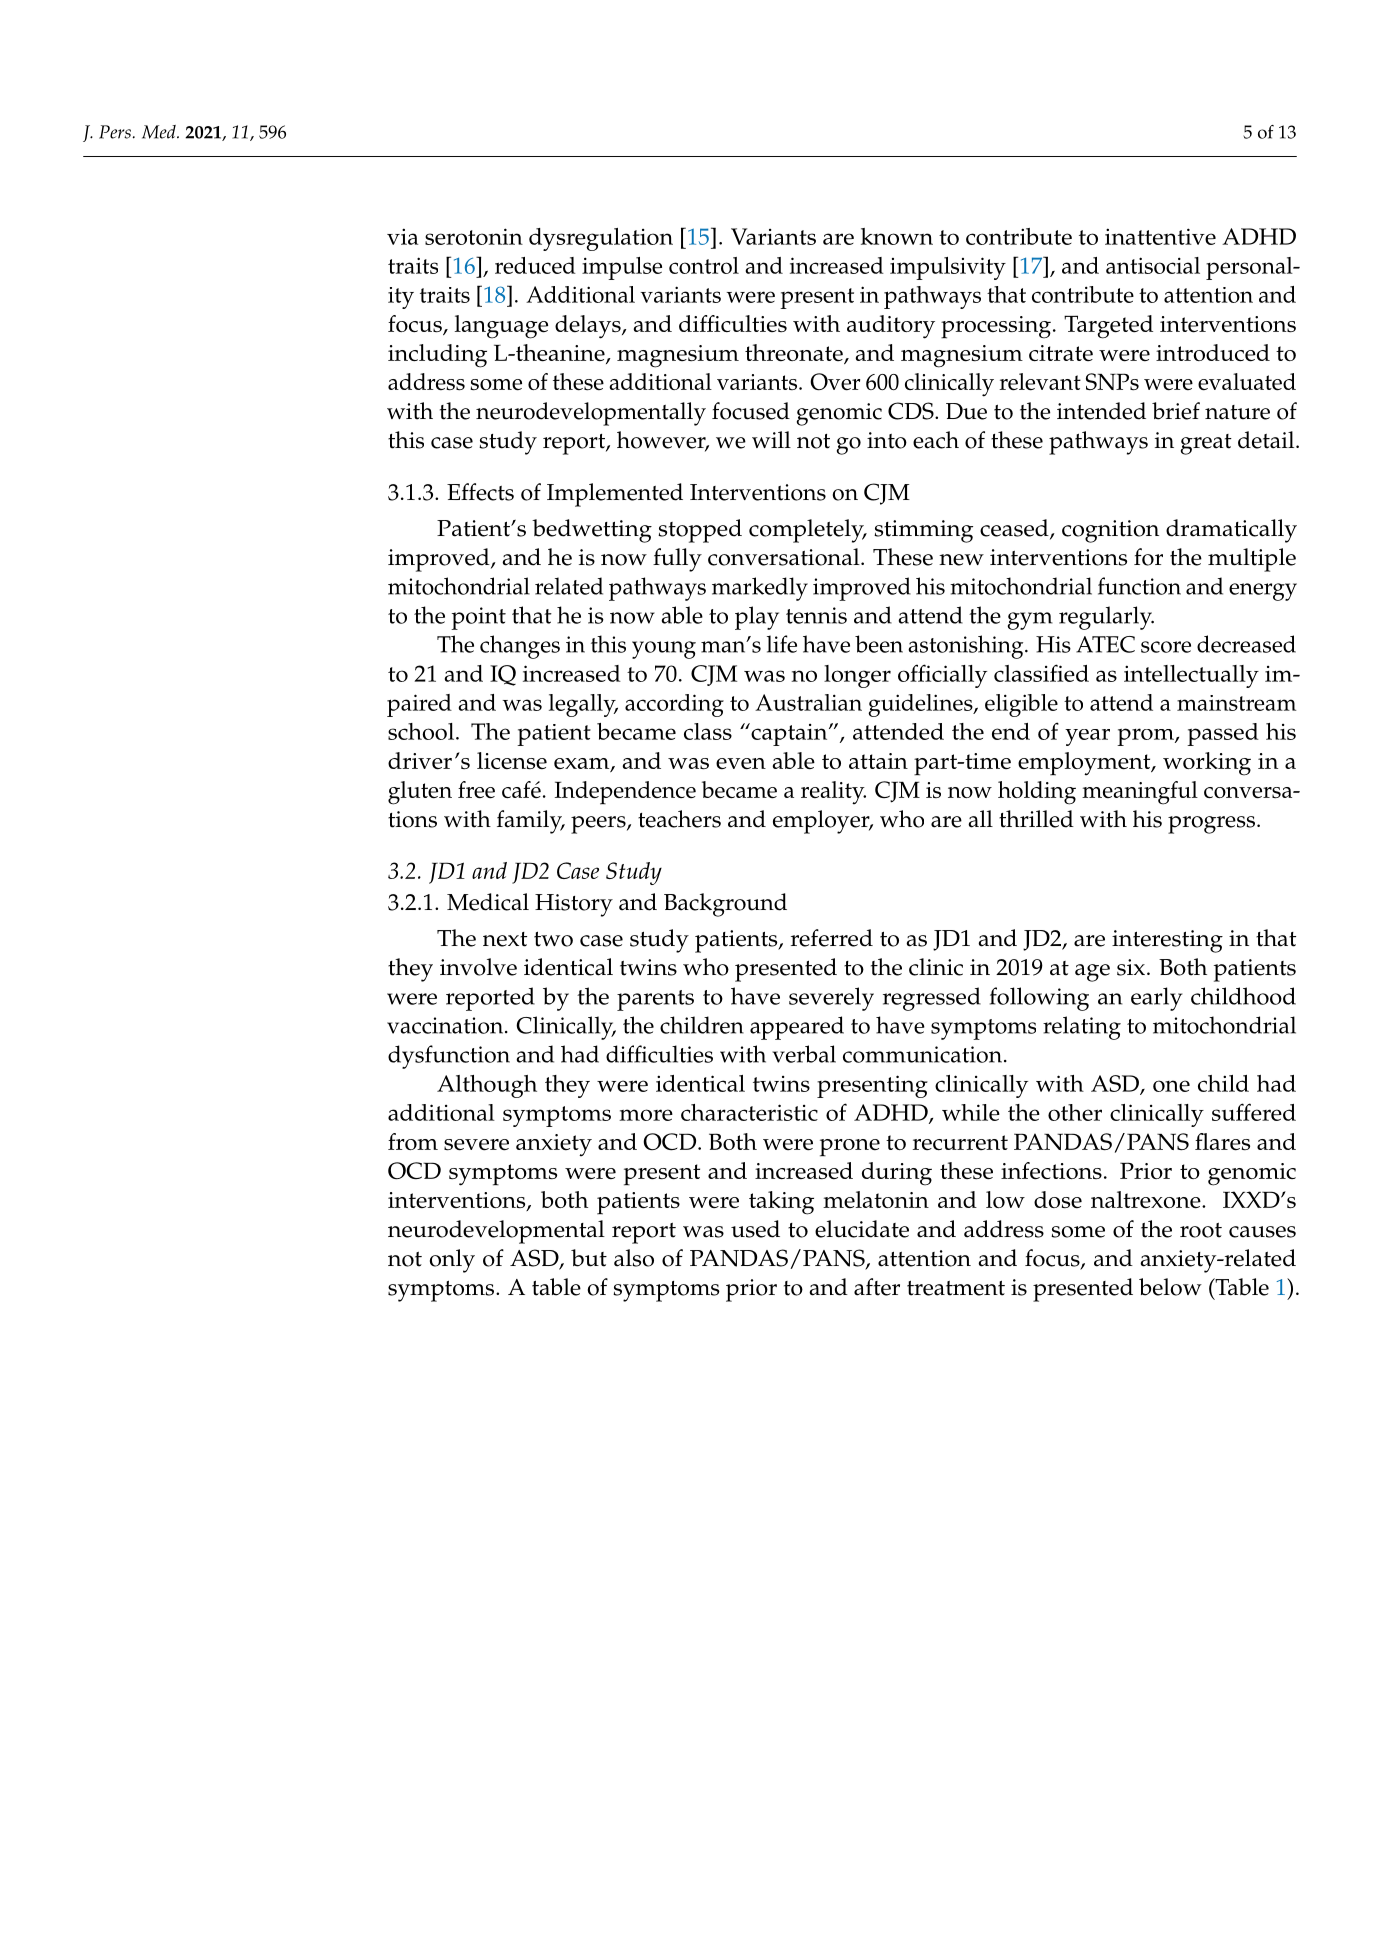  What do you see at coordinates (1167, 941) in the page?
I see `interesting` at bounding box center [1167, 941].
